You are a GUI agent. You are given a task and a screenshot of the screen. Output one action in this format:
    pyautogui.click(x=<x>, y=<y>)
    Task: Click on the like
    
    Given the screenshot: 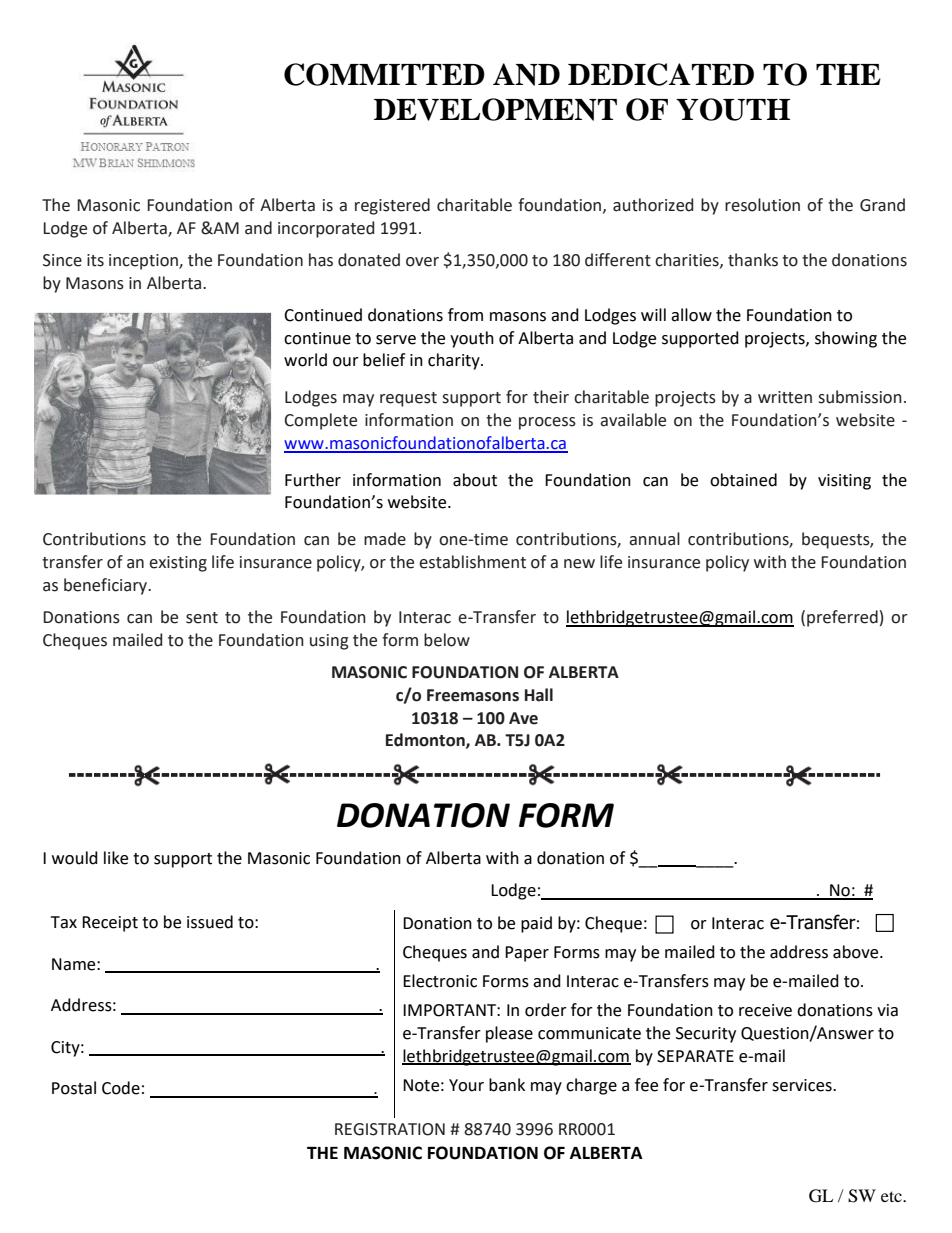 What is the action you would take?
    pyautogui.click(x=116, y=858)
